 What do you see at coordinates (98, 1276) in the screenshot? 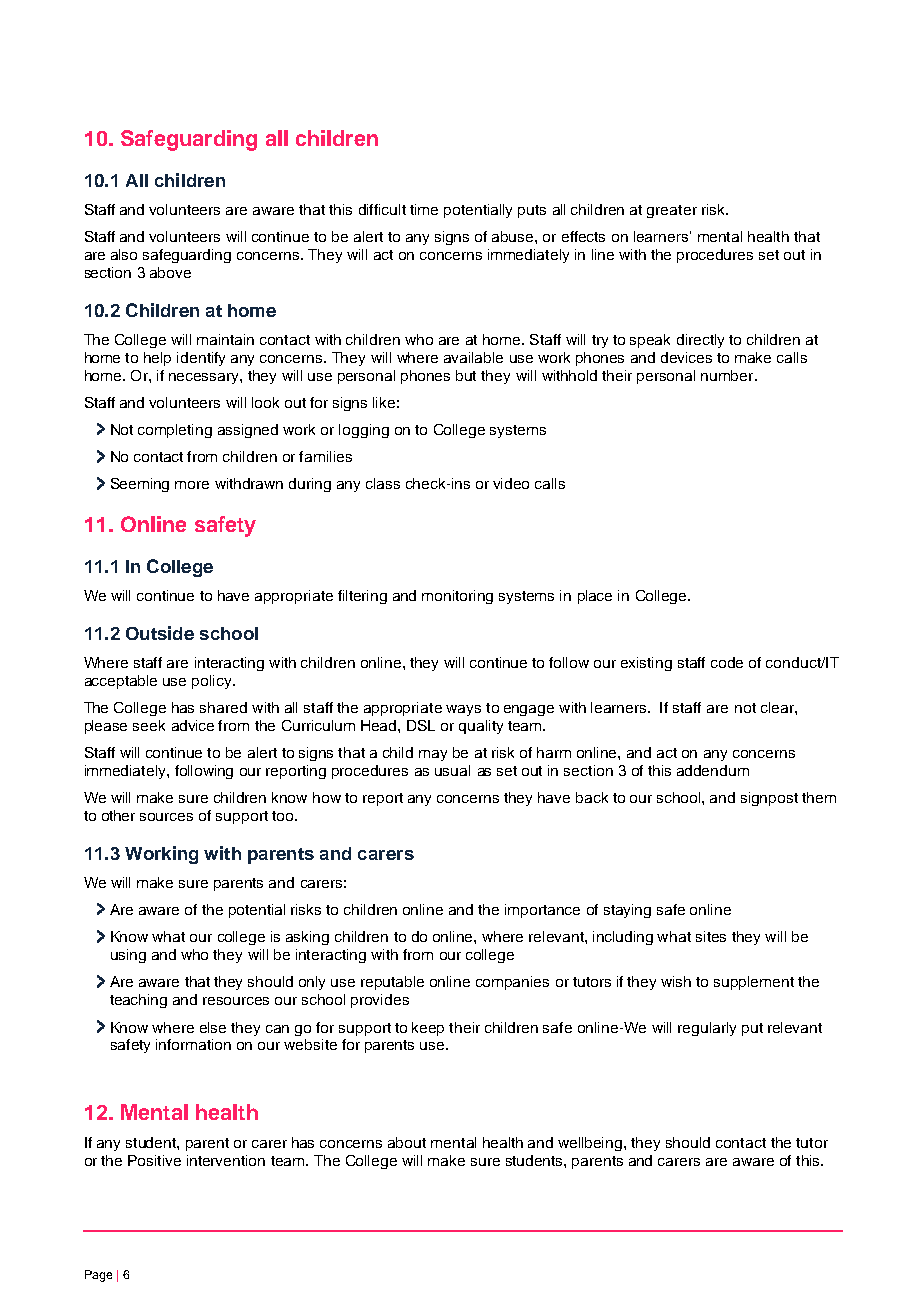
I see `Page` at bounding box center [98, 1276].
